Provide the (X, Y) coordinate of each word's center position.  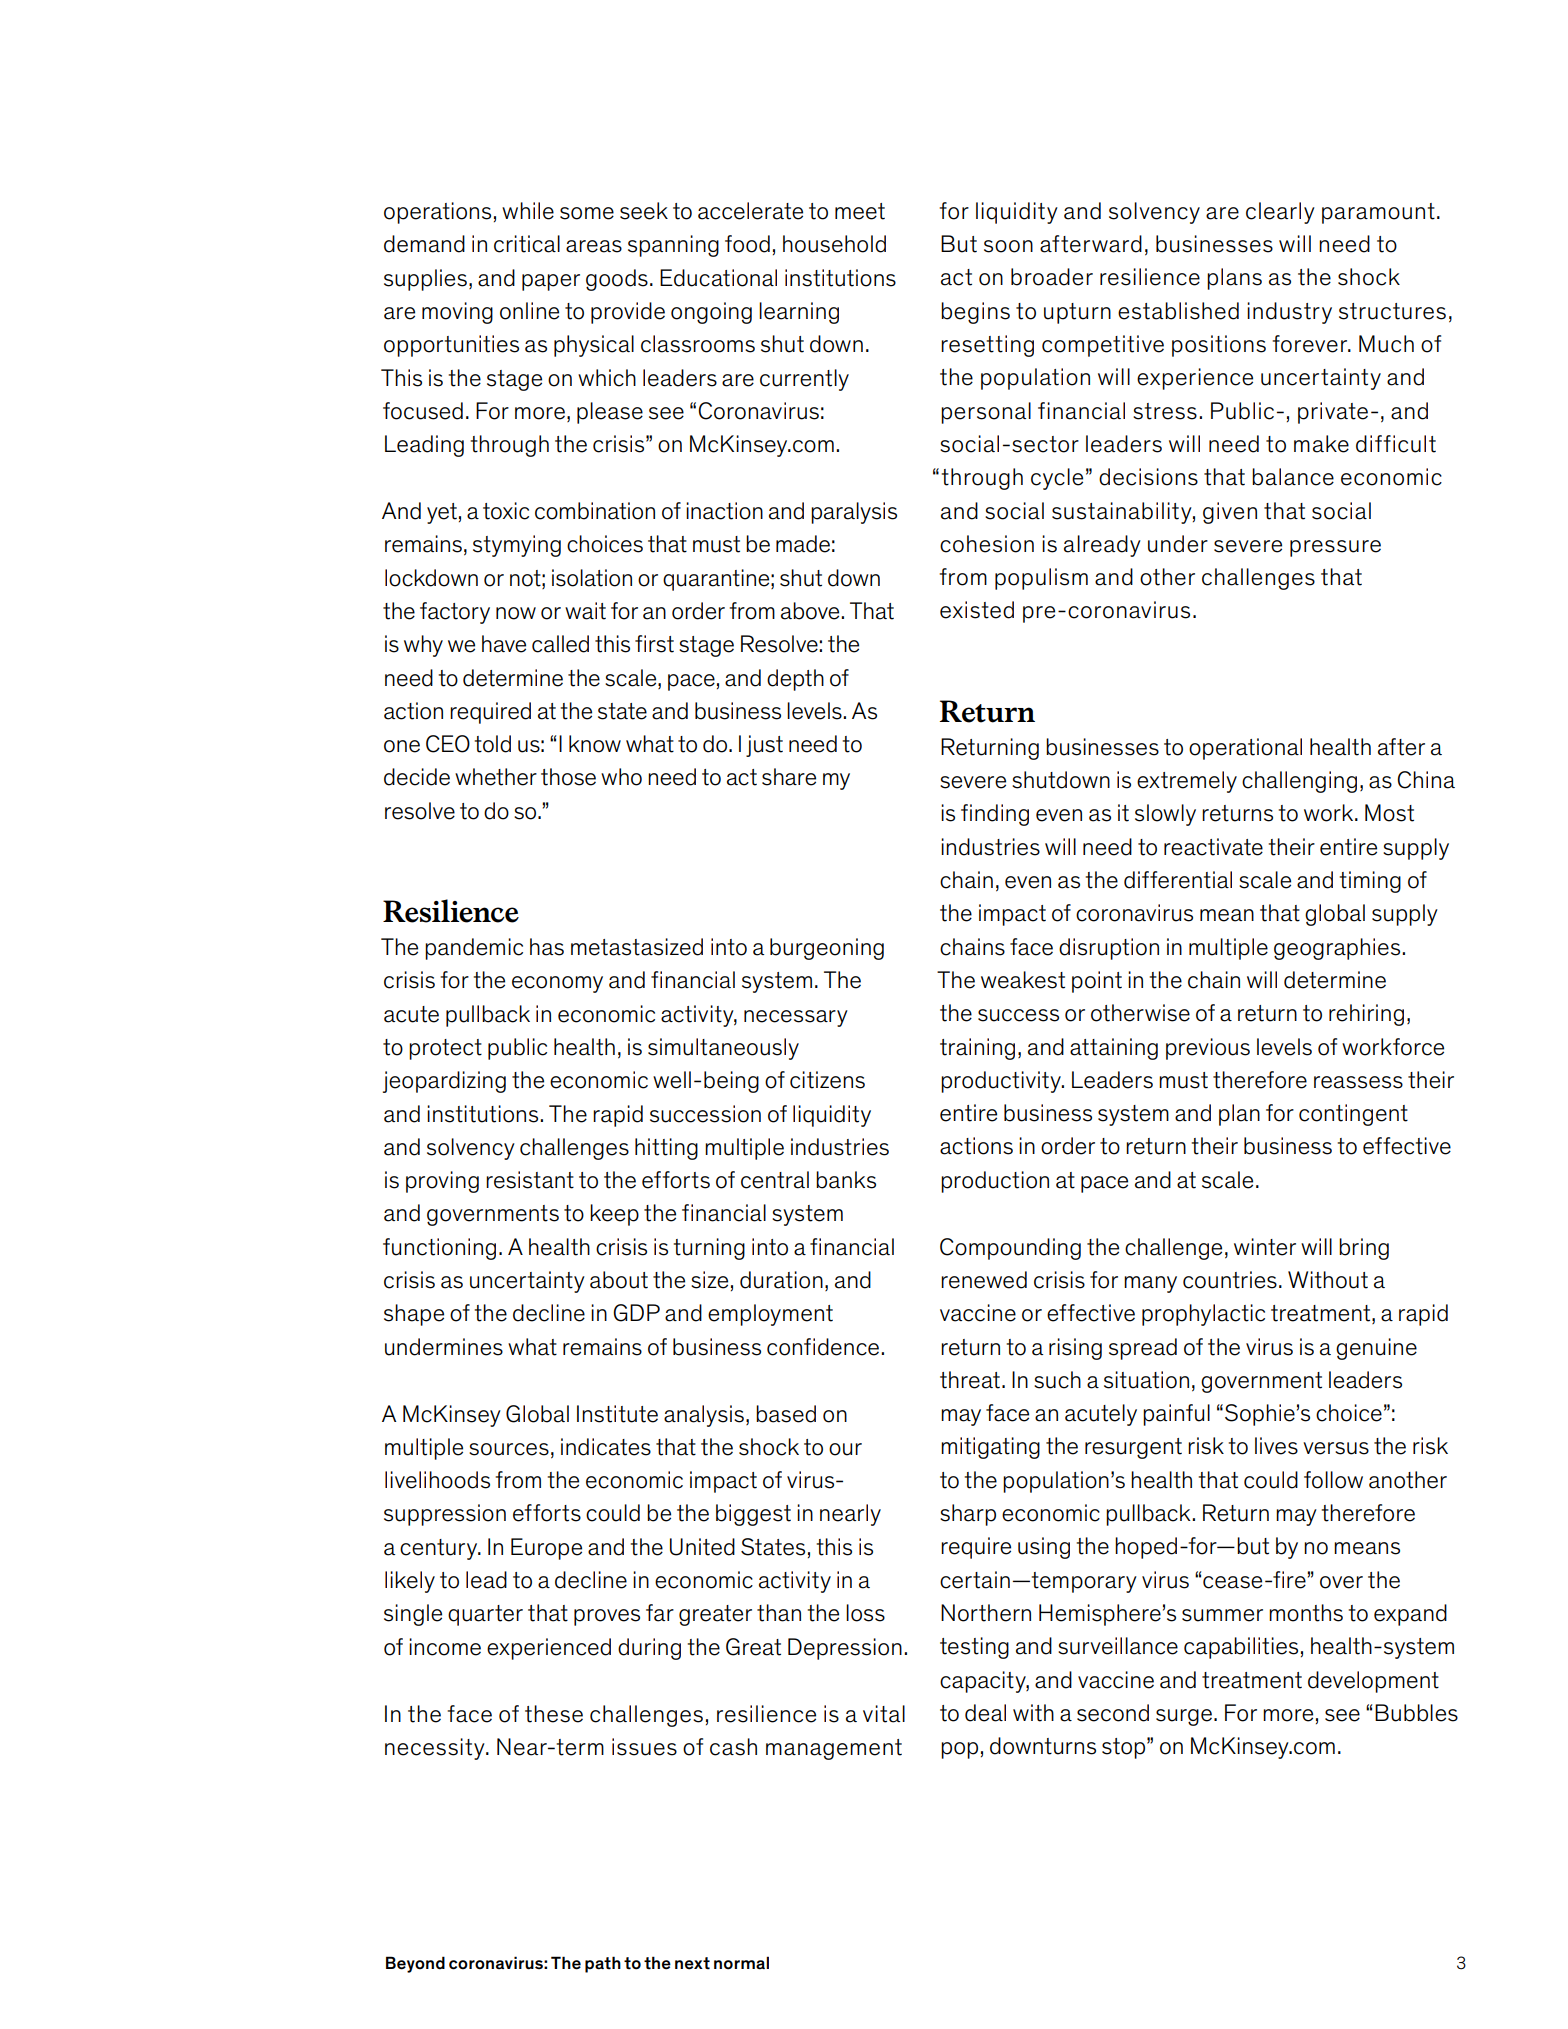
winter (1265, 1247)
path (603, 1964)
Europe (546, 1549)
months (1306, 1613)
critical (527, 244)
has (547, 947)
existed (977, 610)
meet (860, 211)
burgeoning (827, 949)
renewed (984, 1280)
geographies (1338, 949)
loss (865, 1613)
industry (1289, 313)
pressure (1335, 548)
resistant (530, 1180)
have (504, 644)
